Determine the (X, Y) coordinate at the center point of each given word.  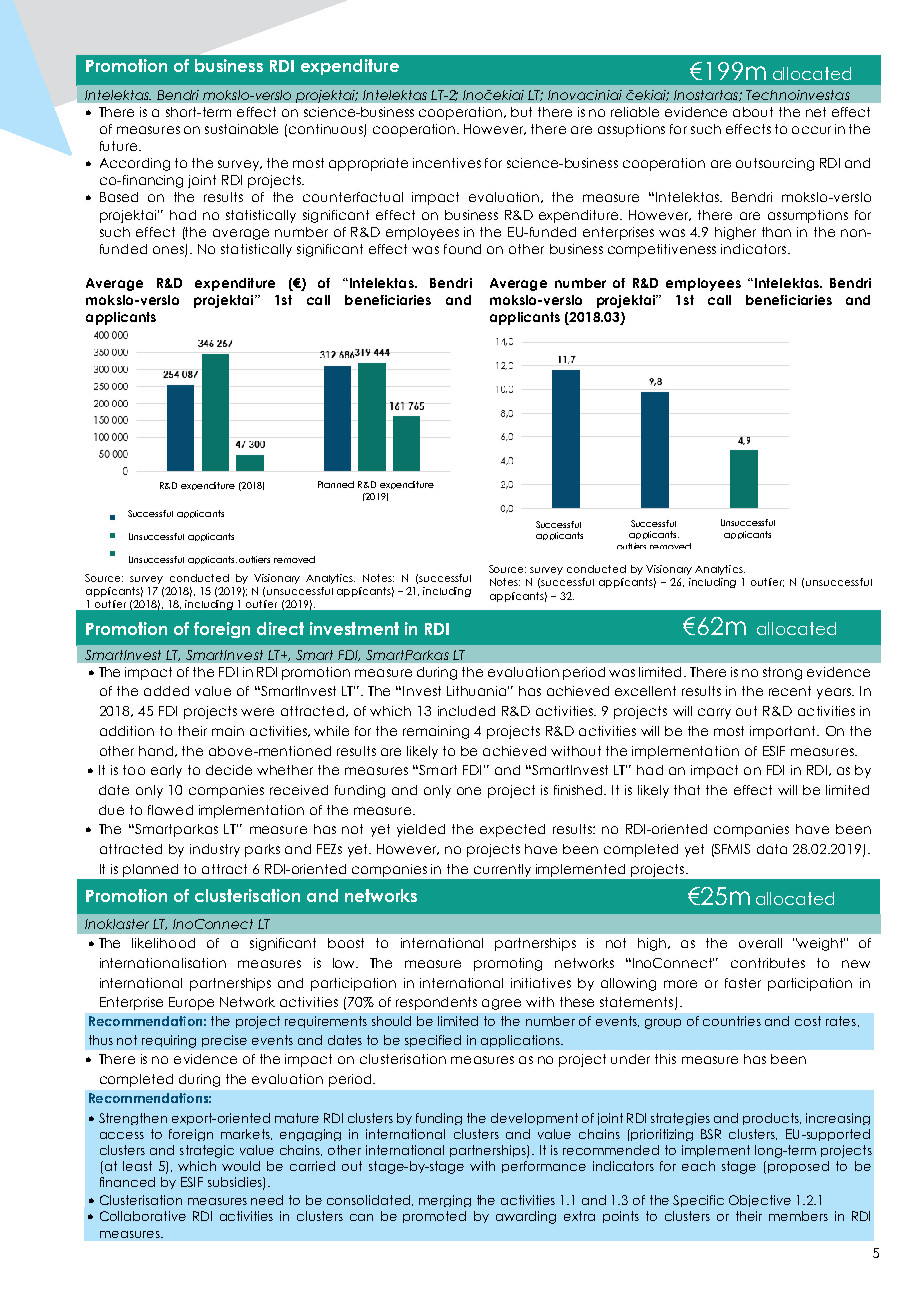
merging (445, 1201)
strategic (207, 1151)
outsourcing (775, 164)
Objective (760, 1201)
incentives (447, 163)
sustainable (241, 129)
